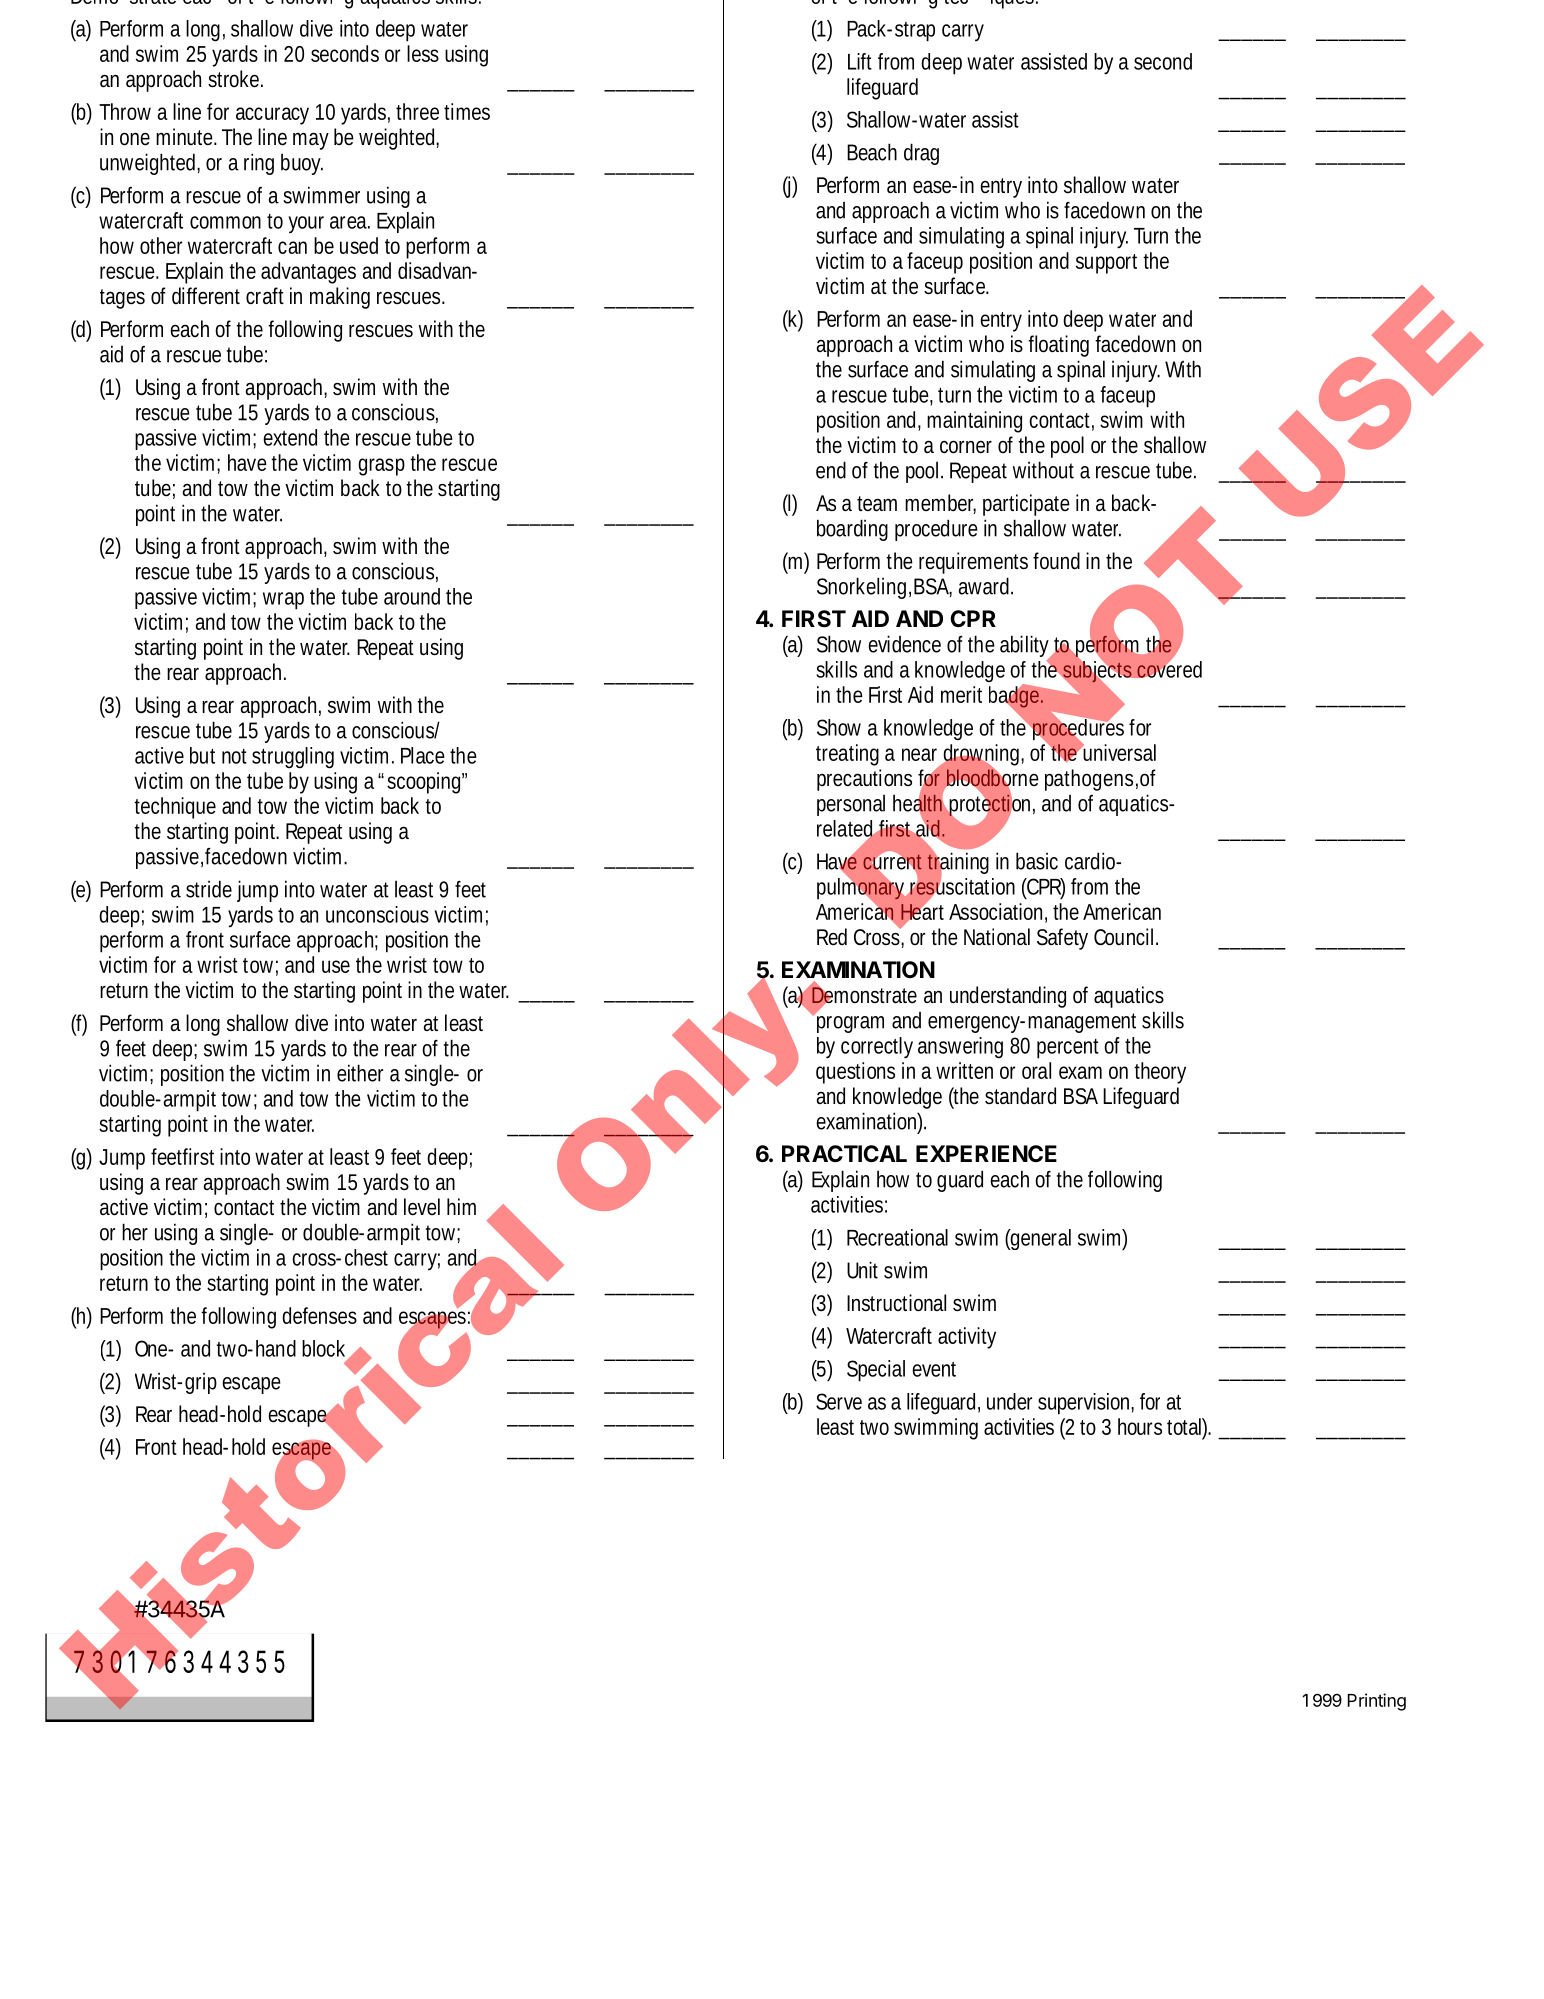  I want to click on stride, so click(209, 889).
